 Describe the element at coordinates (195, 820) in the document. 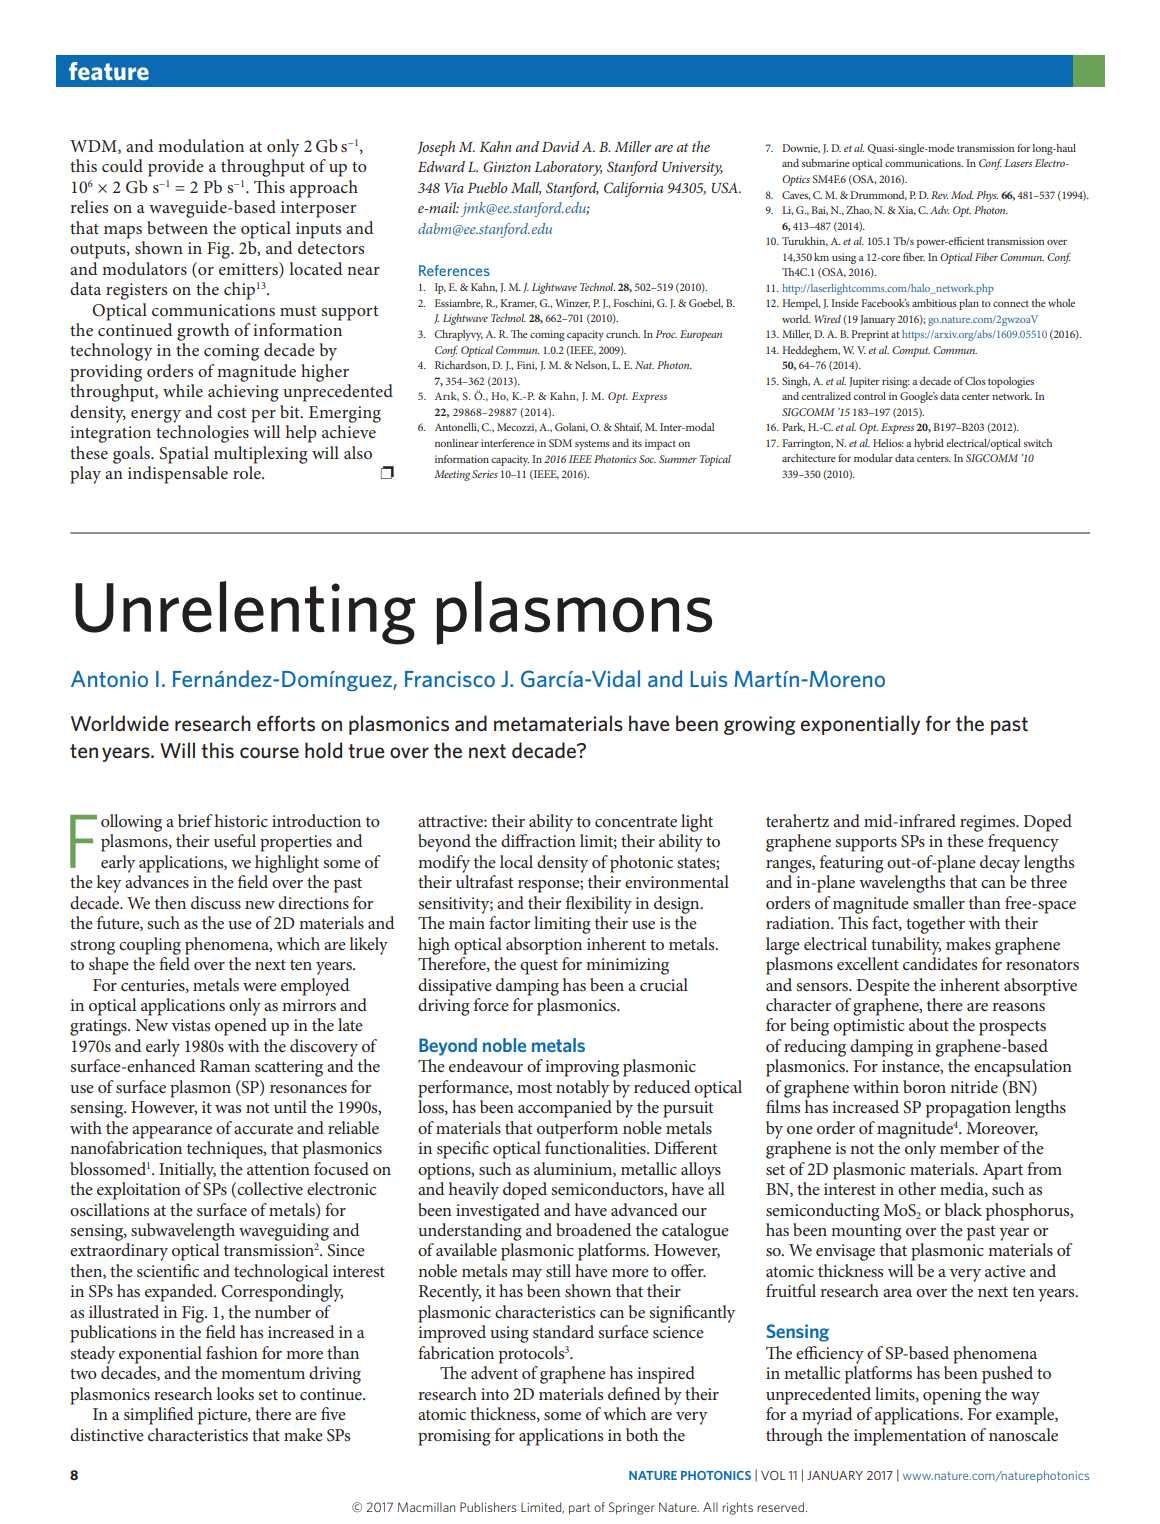

I see `brief` at that location.
